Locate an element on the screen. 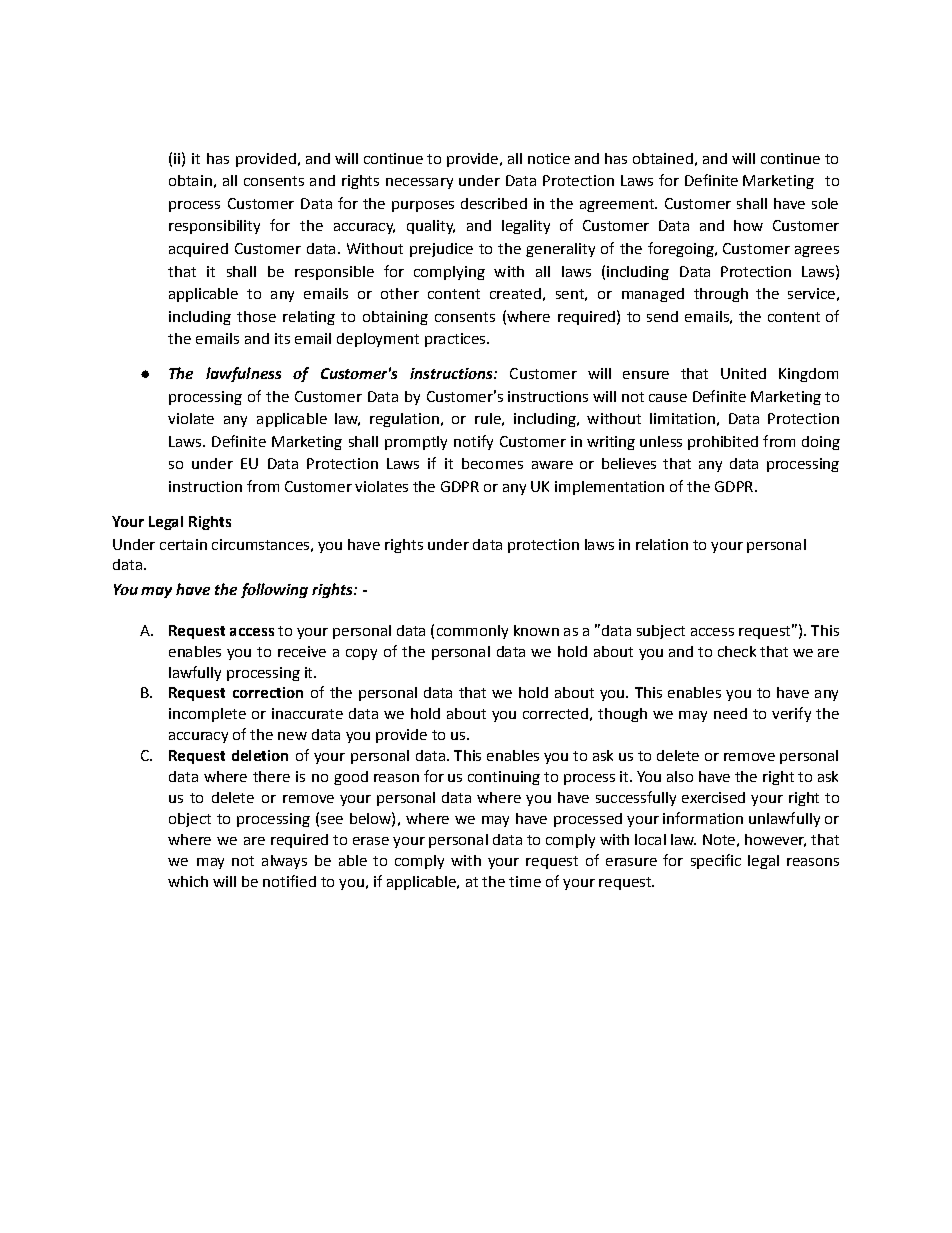 This screenshot has width=952, height=1233. responsibility is located at coordinates (214, 227).
